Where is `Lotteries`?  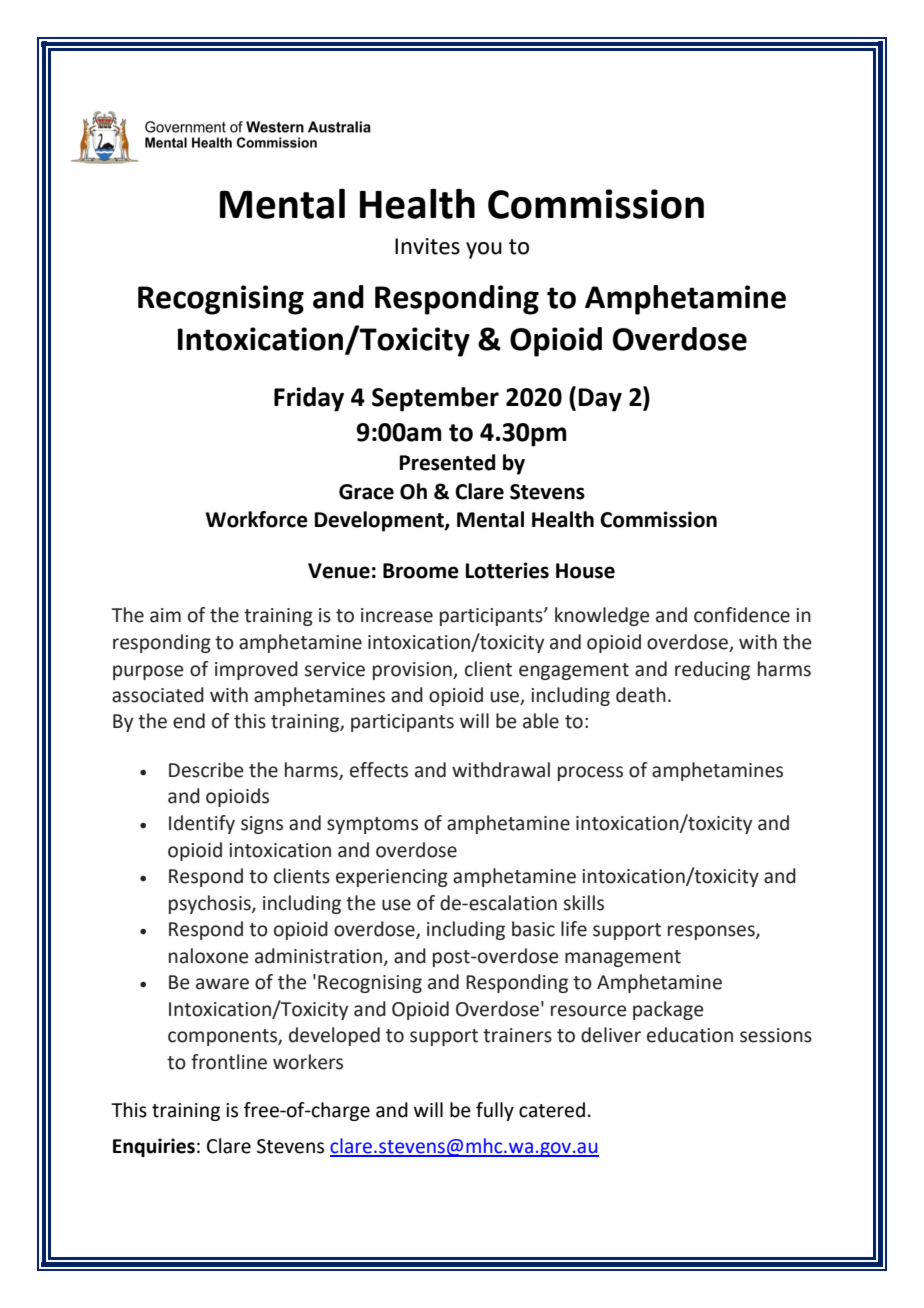 Lotteries is located at coordinates (507, 570).
